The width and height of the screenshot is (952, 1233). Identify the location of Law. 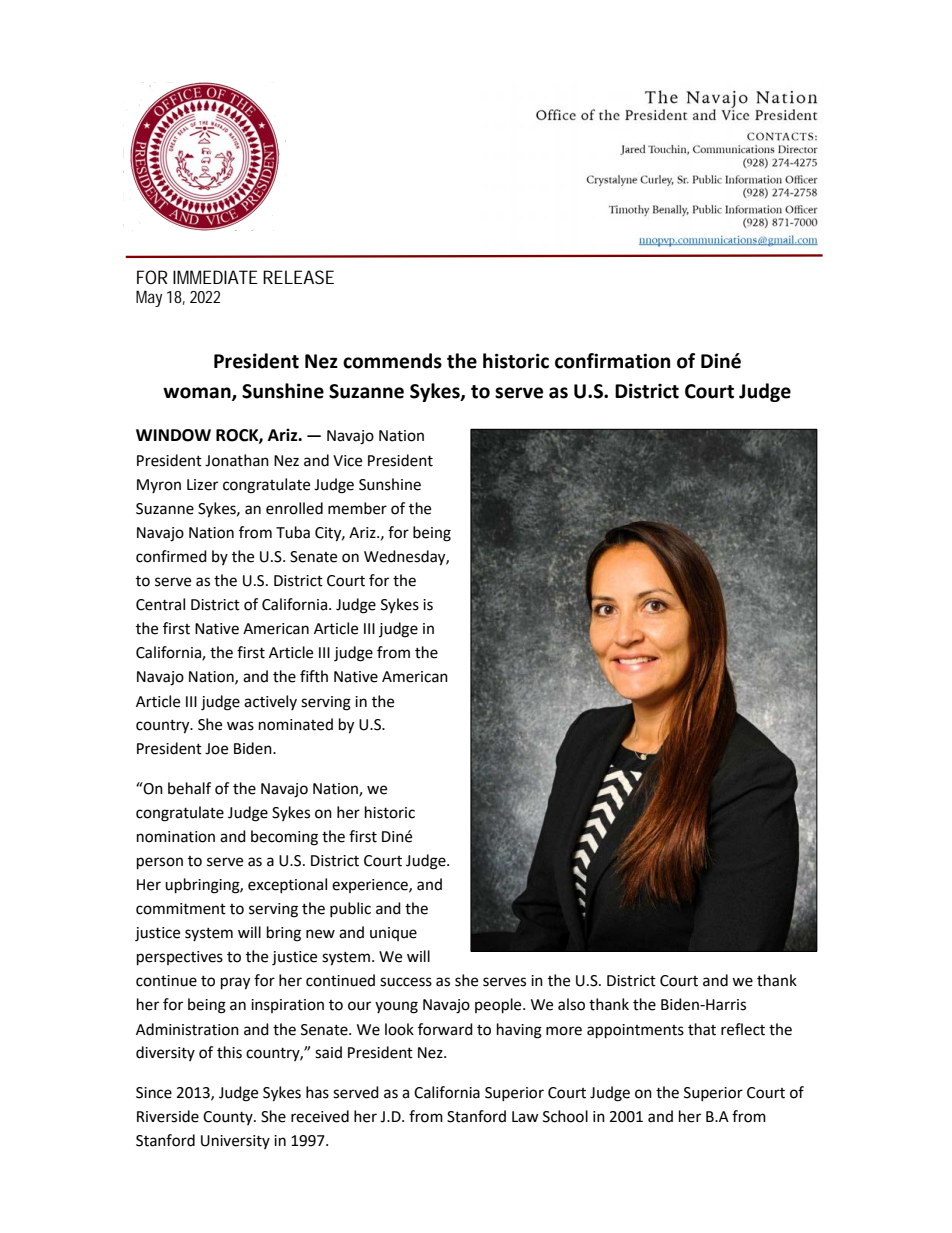
(525, 1117).
